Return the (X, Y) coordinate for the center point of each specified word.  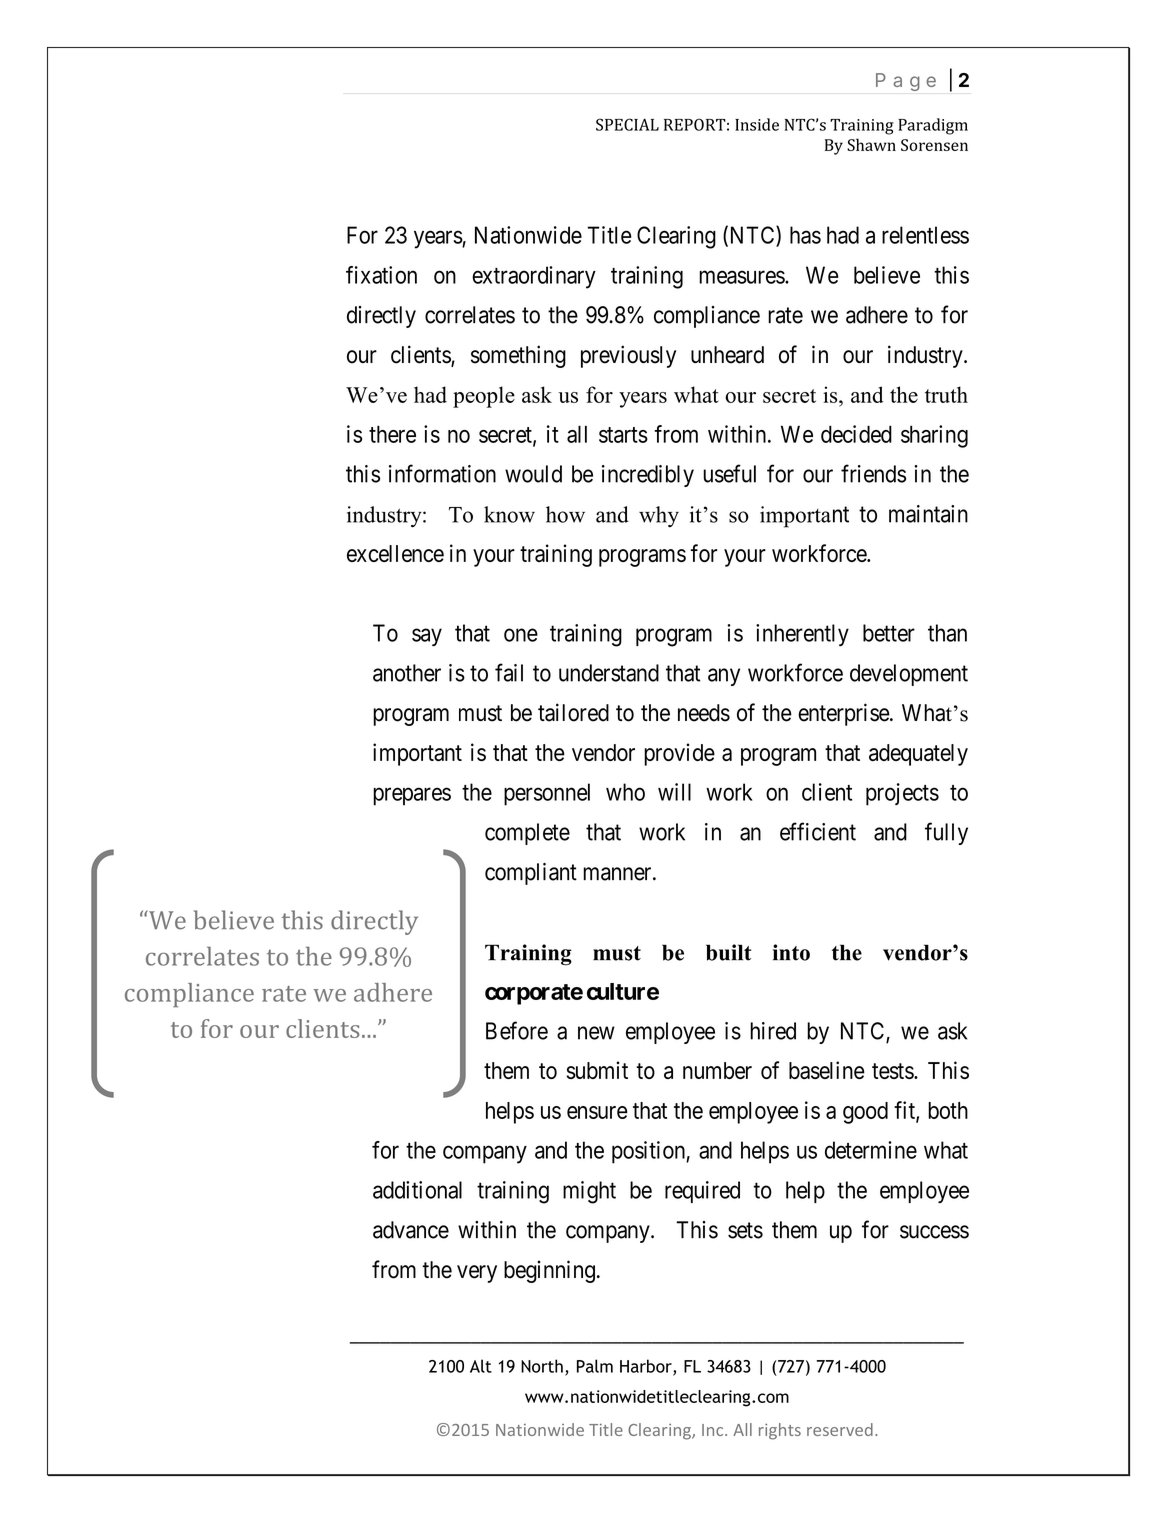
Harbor (647, 1367)
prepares (412, 796)
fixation (381, 275)
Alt (481, 1366)
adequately (918, 755)
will (674, 792)
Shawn (871, 144)
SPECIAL (627, 124)
